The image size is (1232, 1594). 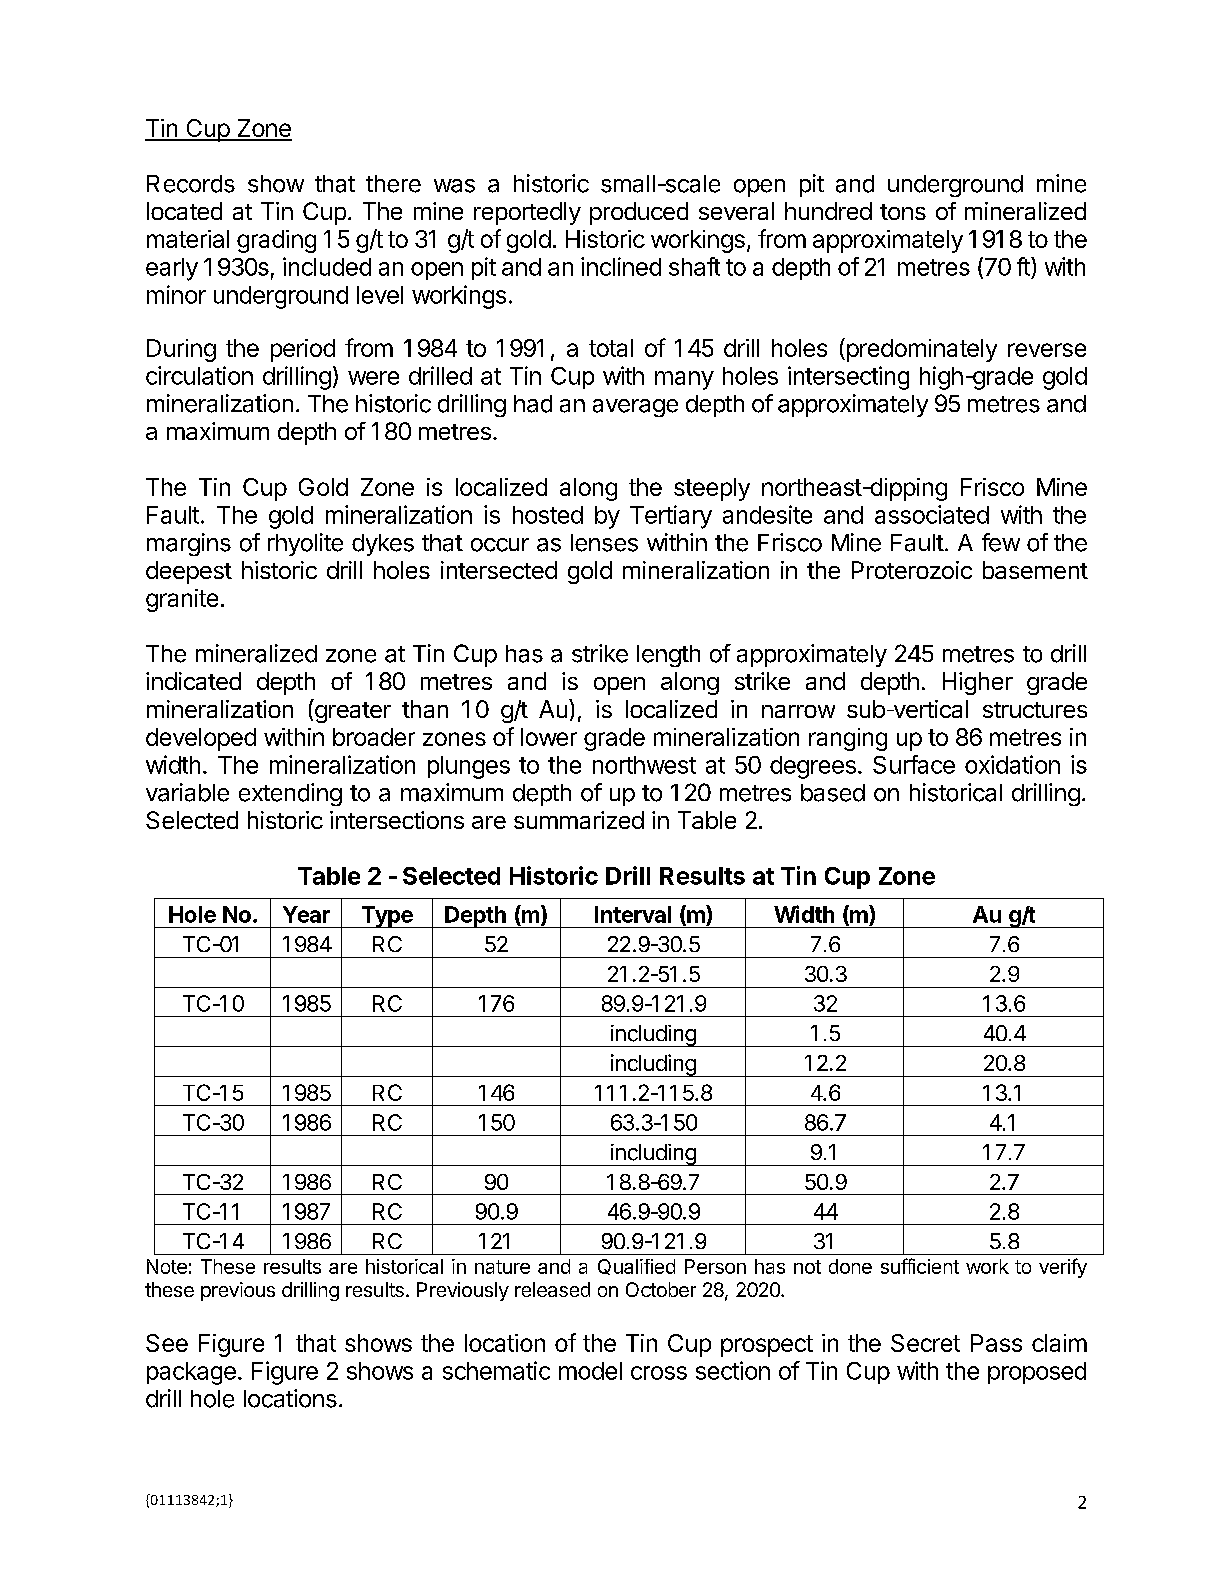 What do you see at coordinates (903, 212) in the document?
I see `tons` at bounding box center [903, 212].
